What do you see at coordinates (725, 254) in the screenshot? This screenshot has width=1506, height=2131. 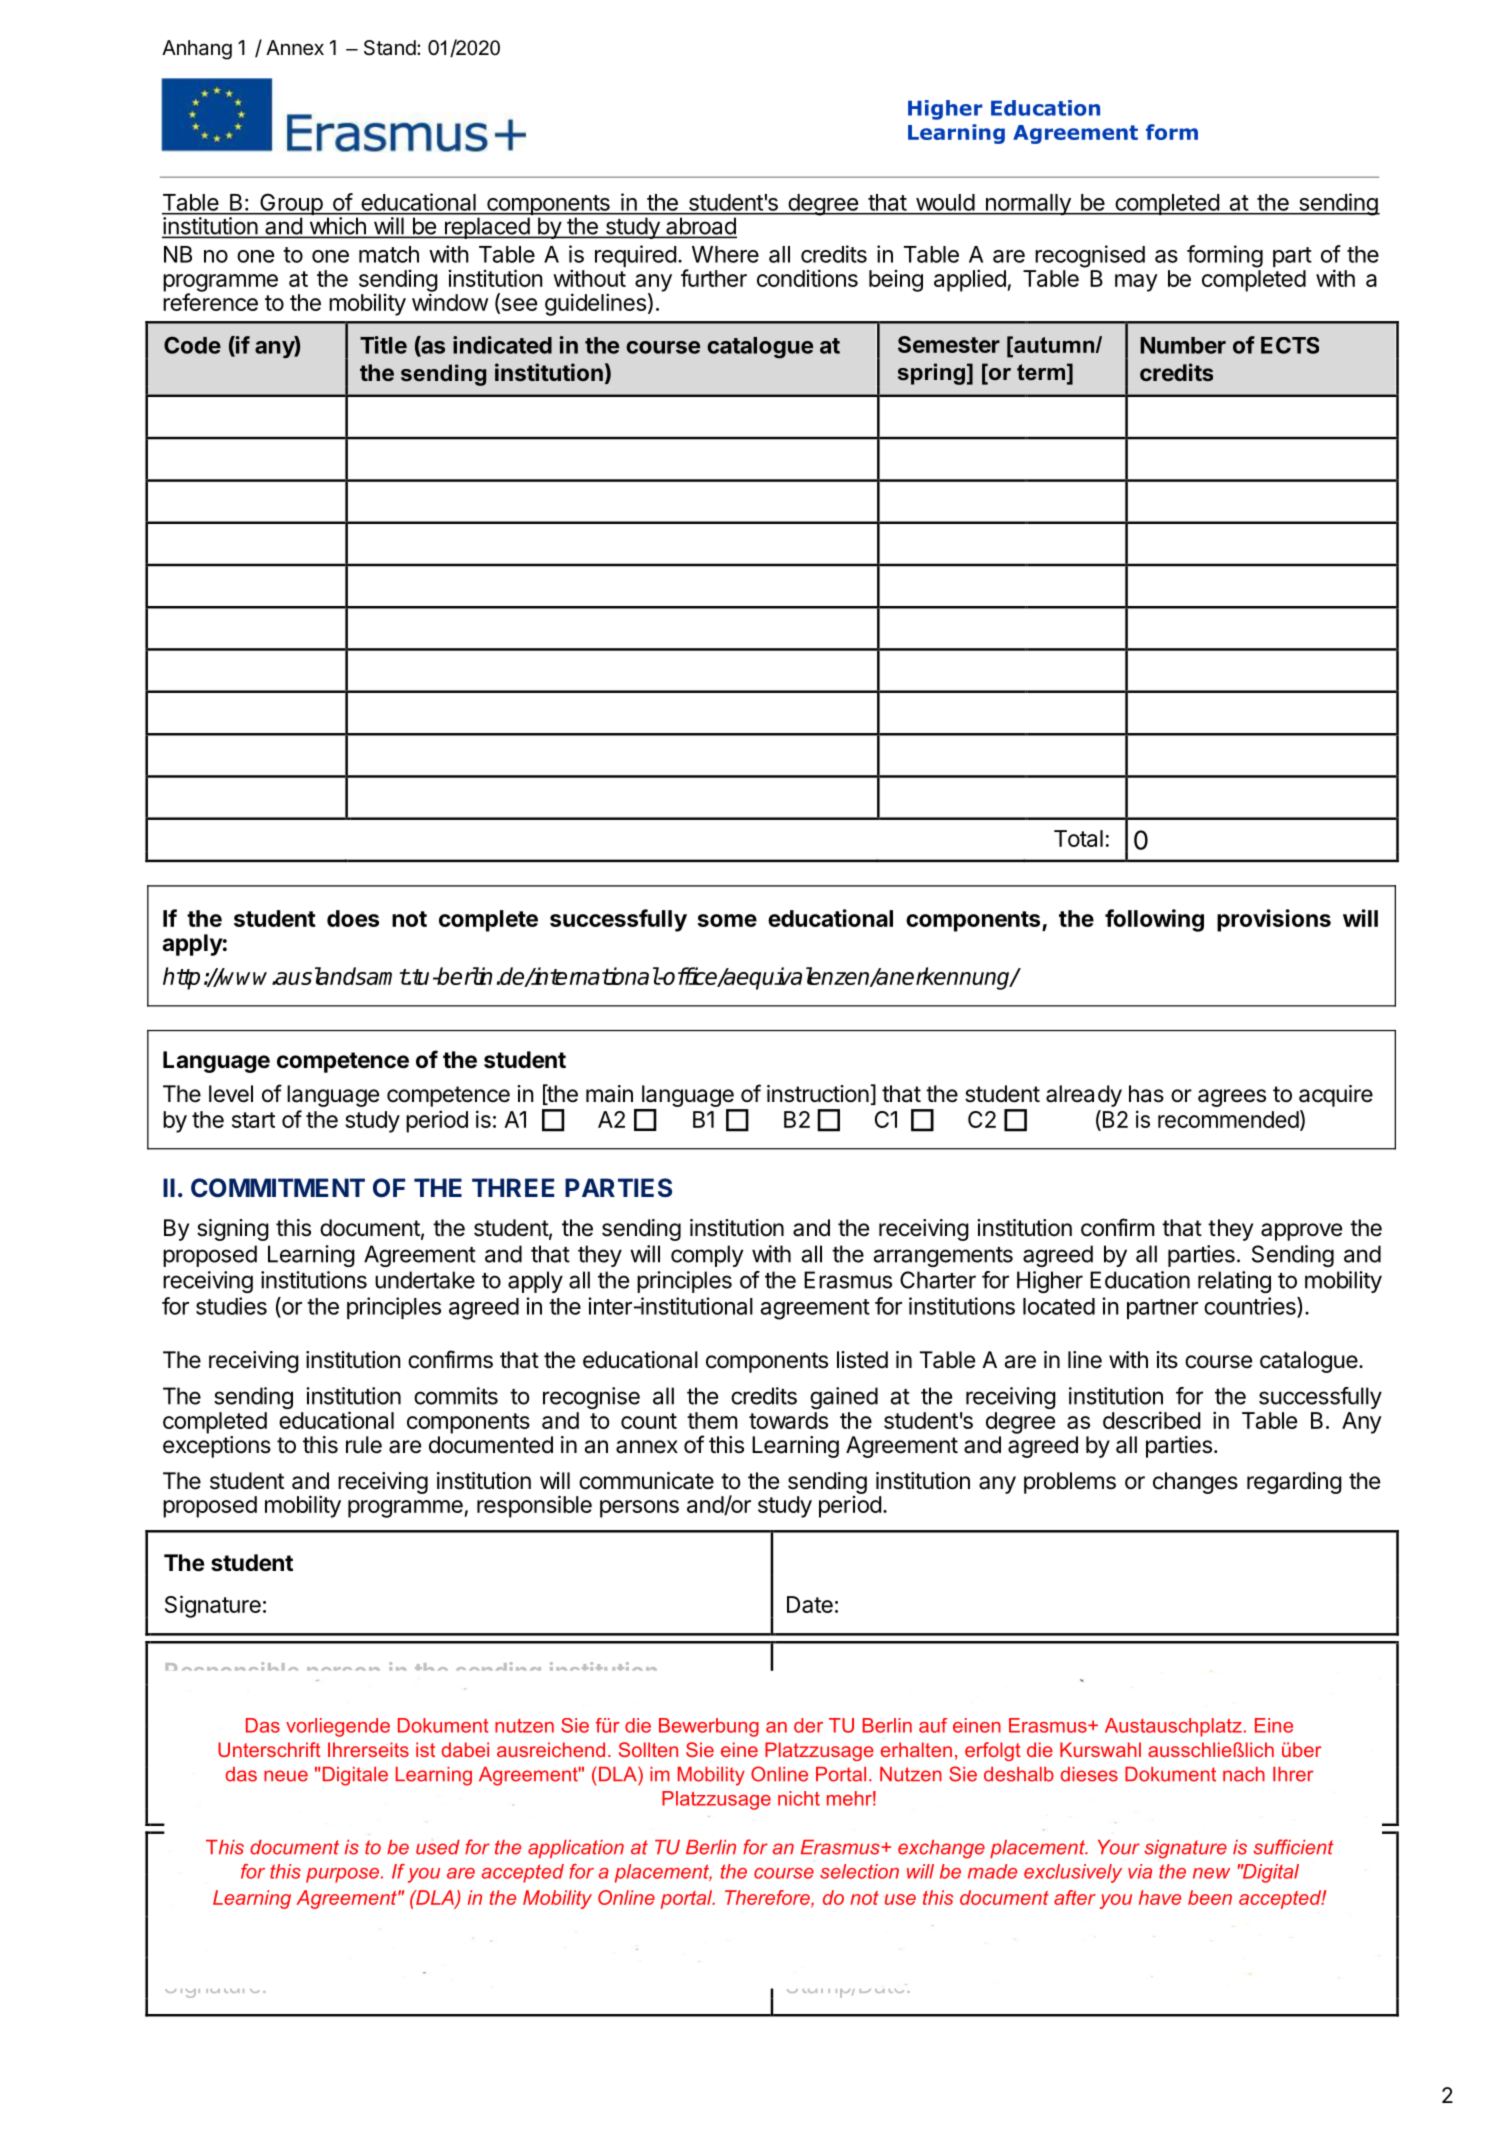 I see `Where` at bounding box center [725, 254].
